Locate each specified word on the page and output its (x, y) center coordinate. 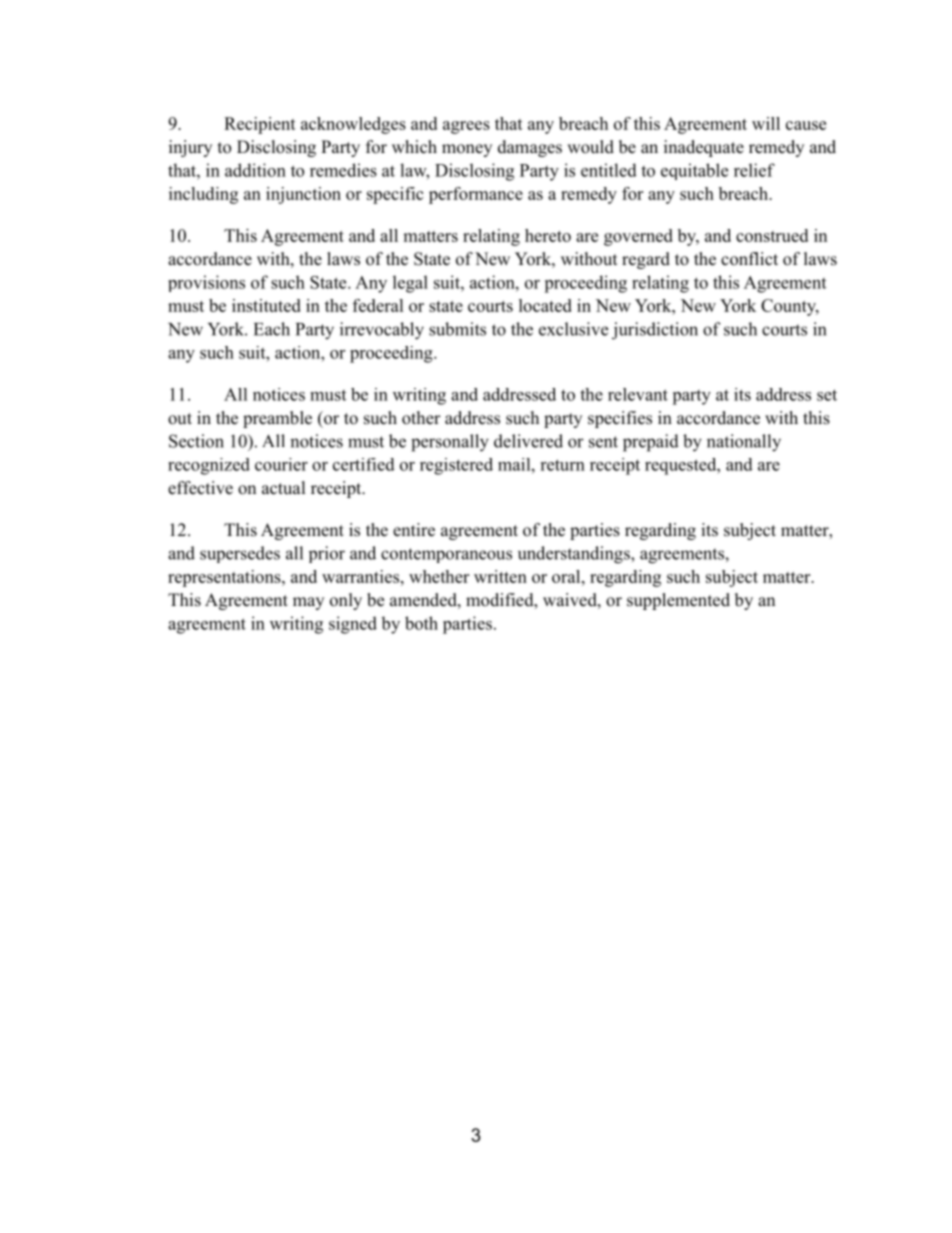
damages (530, 148)
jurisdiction (655, 331)
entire (414, 530)
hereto (548, 235)
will (766, 123)
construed (772, 235)
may (308, 603)
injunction (303, 195)
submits (457, 329)
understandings (575, 555)
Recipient (260, 125)
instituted (266, 305)
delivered (528, 441)
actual (284, 488)
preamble (277, 419)
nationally (744, 443)
